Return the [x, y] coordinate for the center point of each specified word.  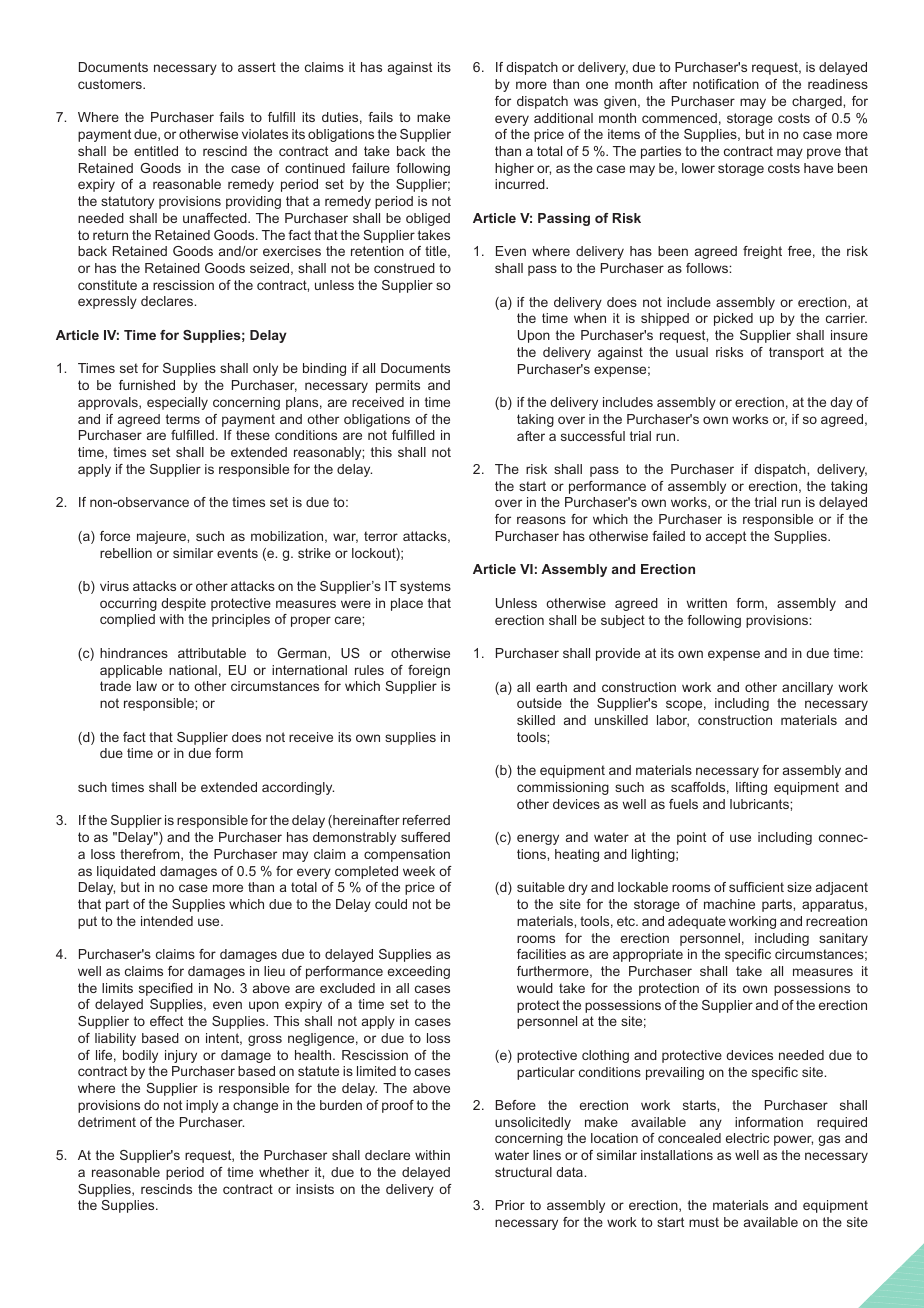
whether [284, 1172]
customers [111, 84]
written [706, 603]
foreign [429, 671]
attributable [212, 653]
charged [818, 102]
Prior [510, 1205]
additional [563, 118]
